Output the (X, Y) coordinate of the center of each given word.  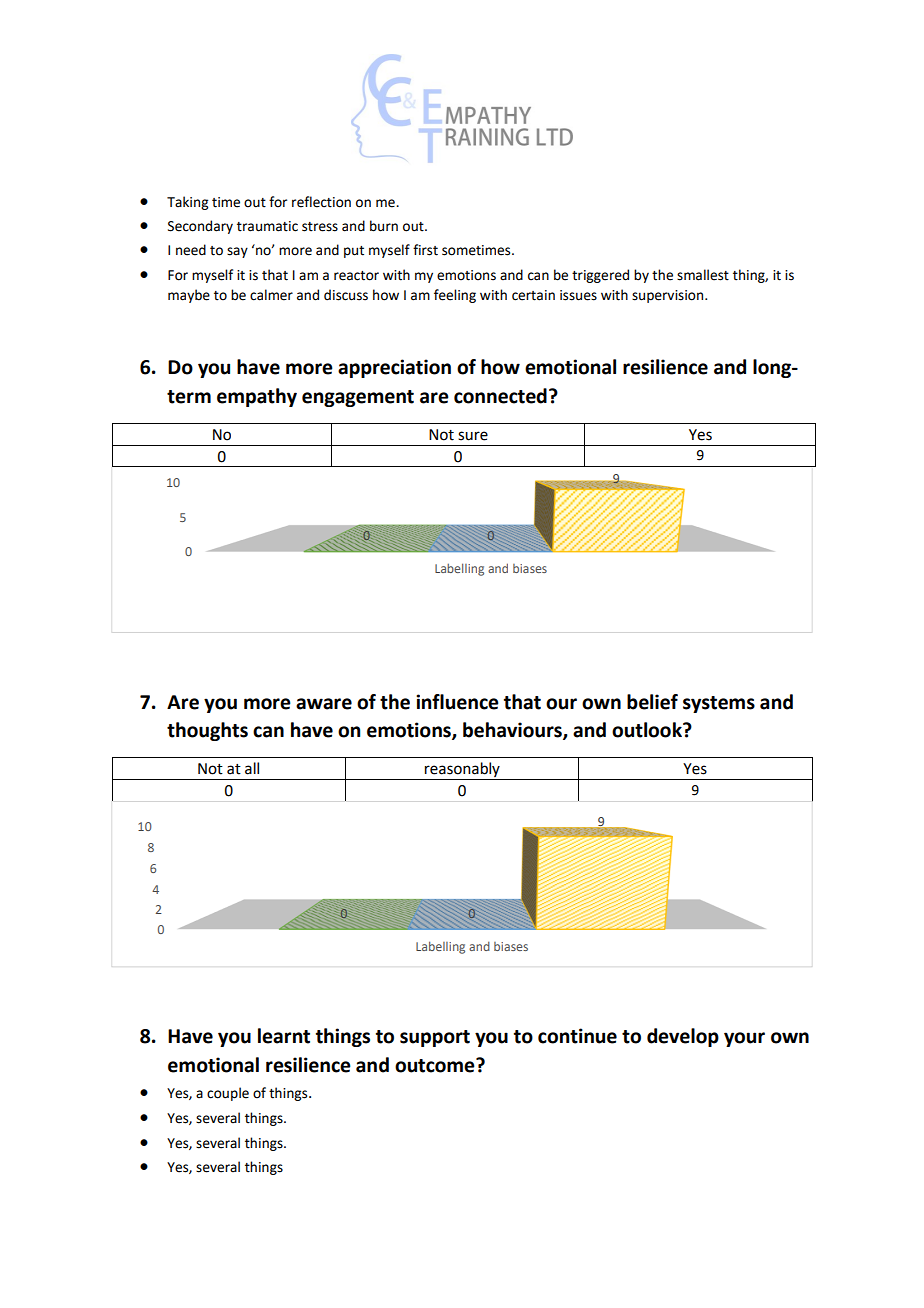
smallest (703, 275)
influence (457, 702)
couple (228, 1094)
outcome (436, 1065)
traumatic (267, 226)
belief (652, 702)
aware (324, 704)
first (425, 250)
